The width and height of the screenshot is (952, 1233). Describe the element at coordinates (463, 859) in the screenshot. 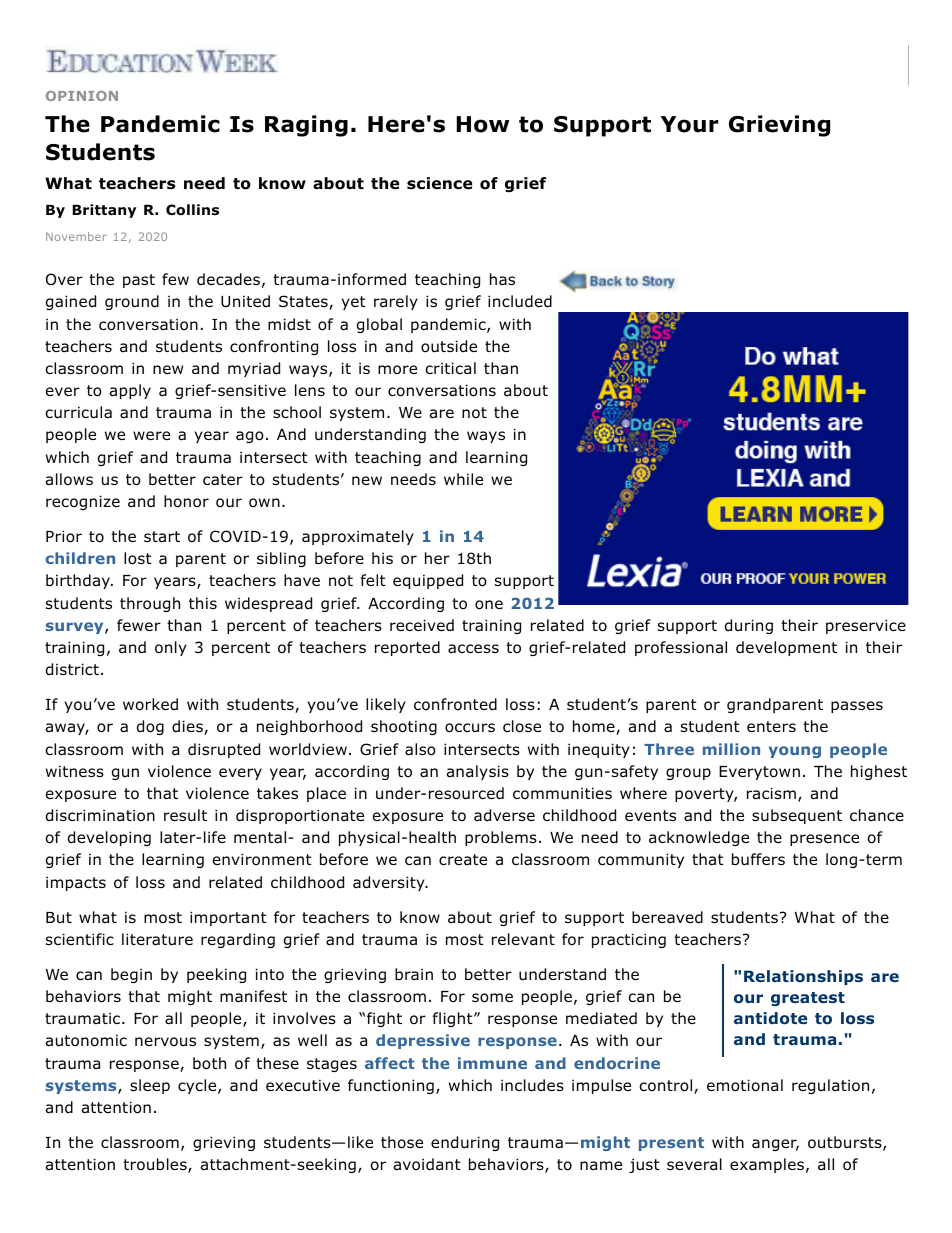

I see `create` at that location.
